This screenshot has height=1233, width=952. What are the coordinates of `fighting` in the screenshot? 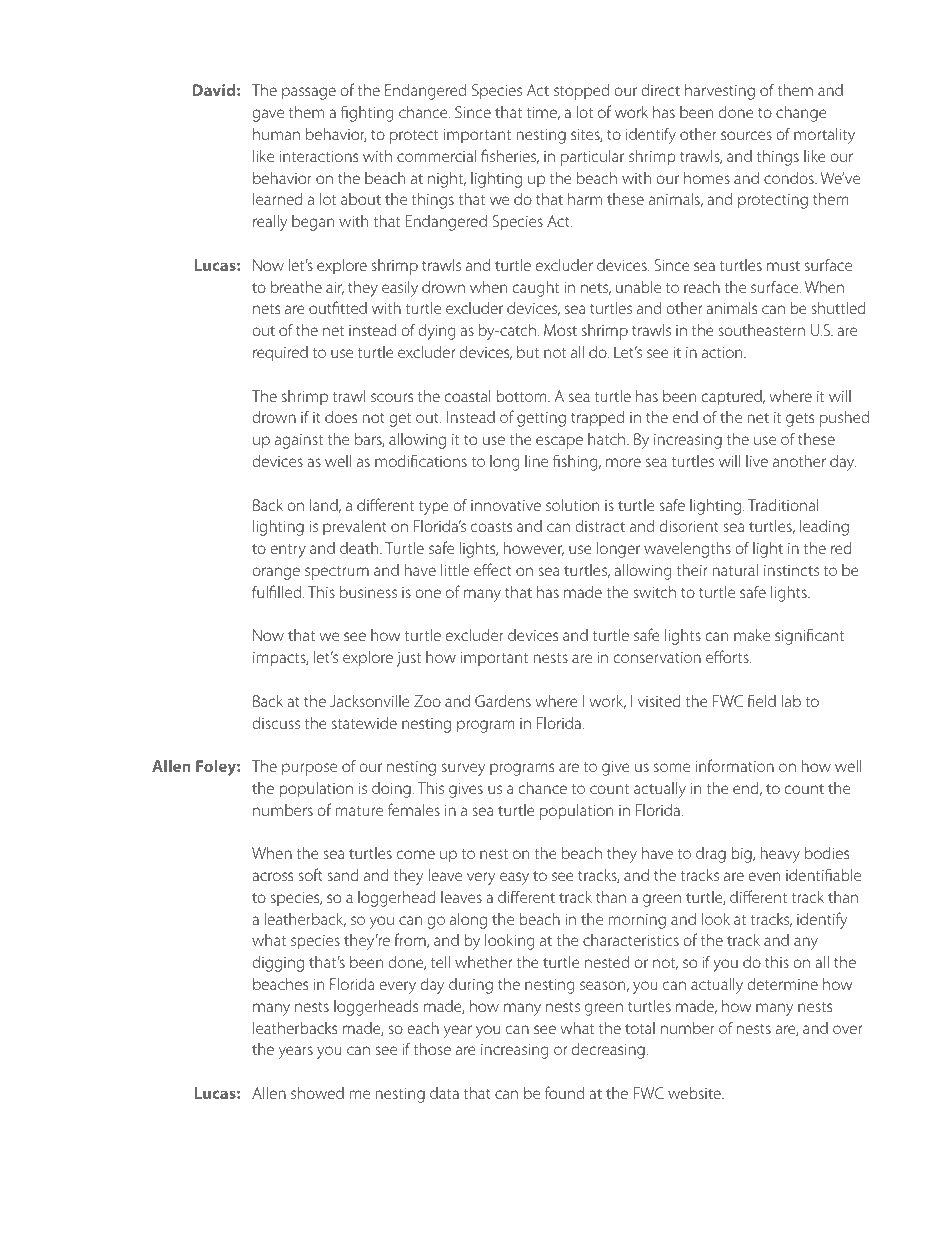 It's located at (367, 113).
